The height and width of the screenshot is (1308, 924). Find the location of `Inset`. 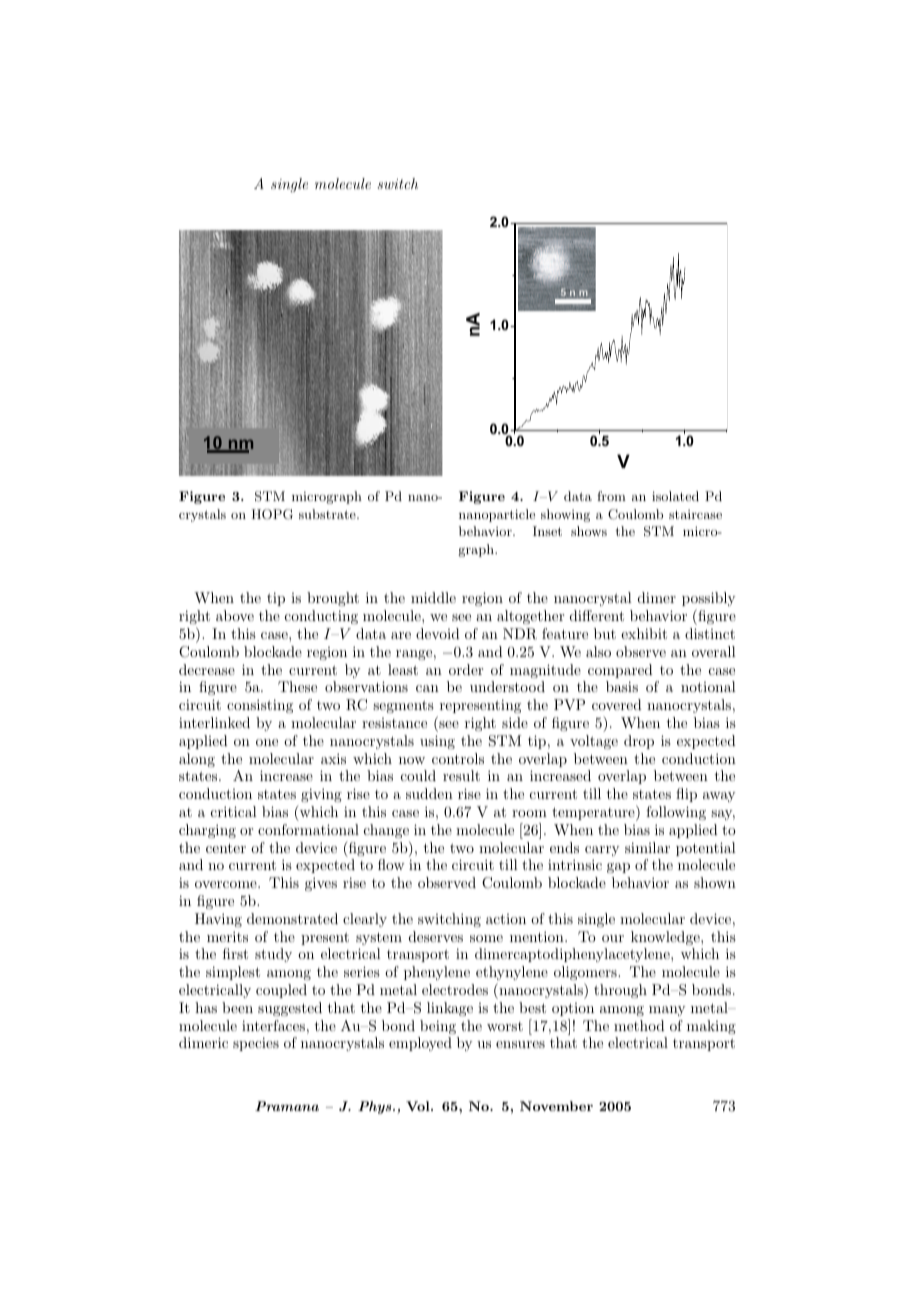

Inset is located at coordinates (547, 531).
